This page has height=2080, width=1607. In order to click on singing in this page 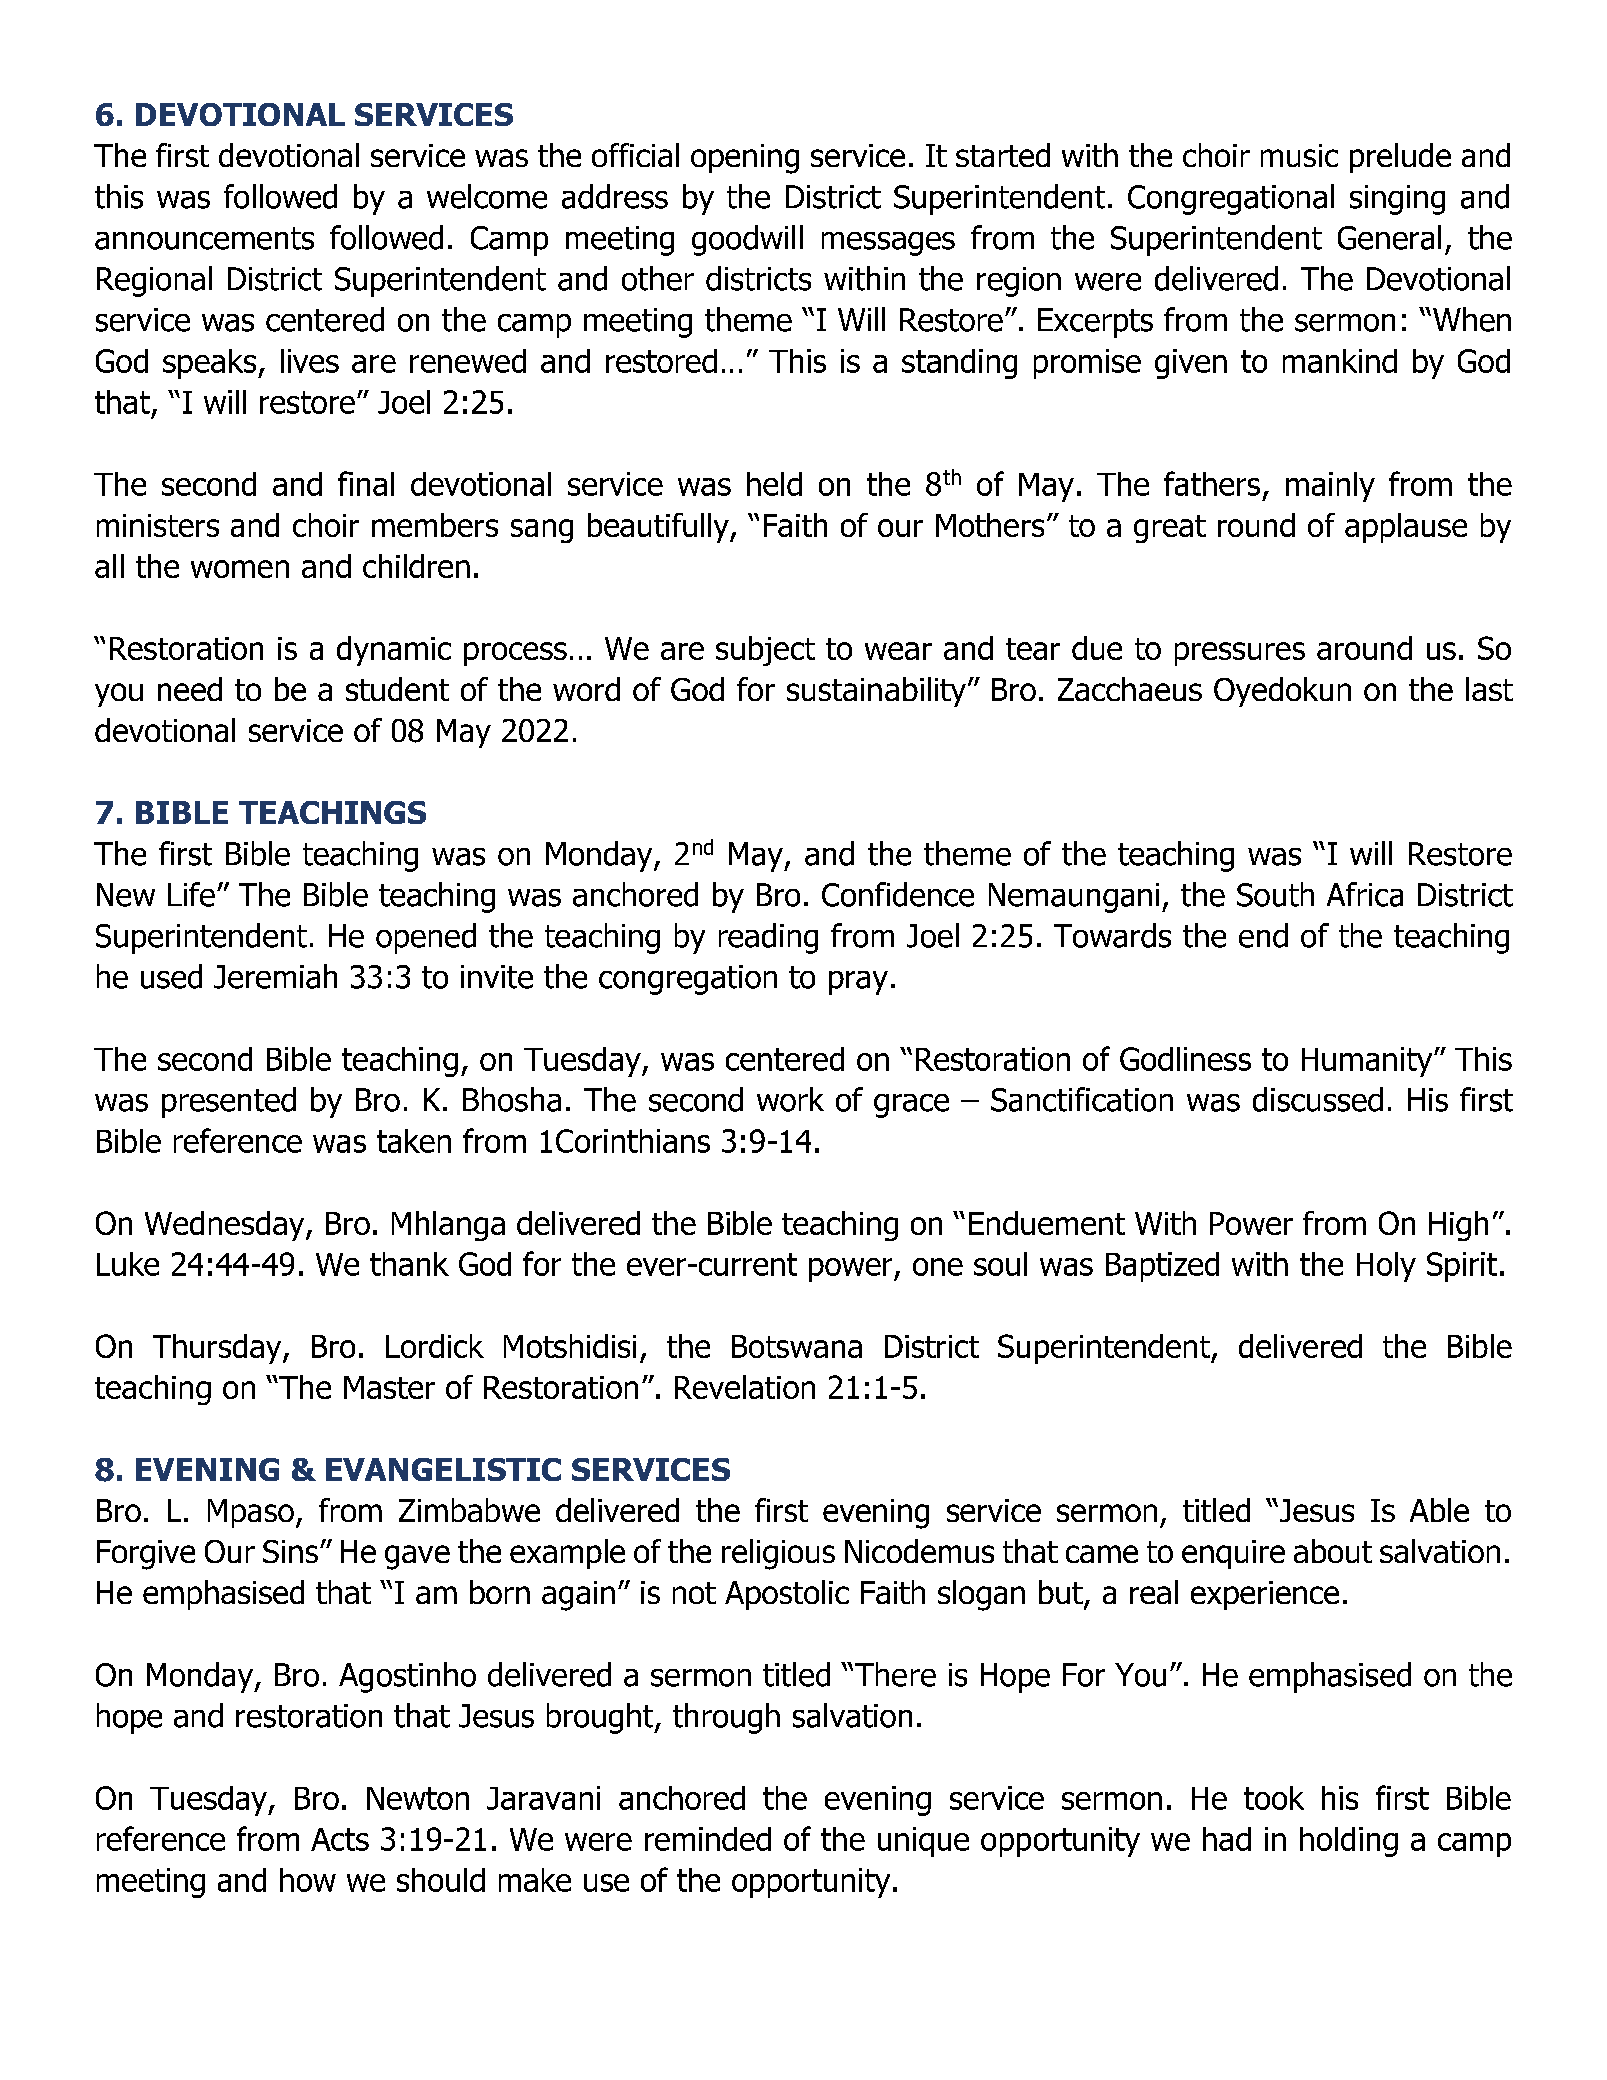, I will do `click(1397, 200)`.
